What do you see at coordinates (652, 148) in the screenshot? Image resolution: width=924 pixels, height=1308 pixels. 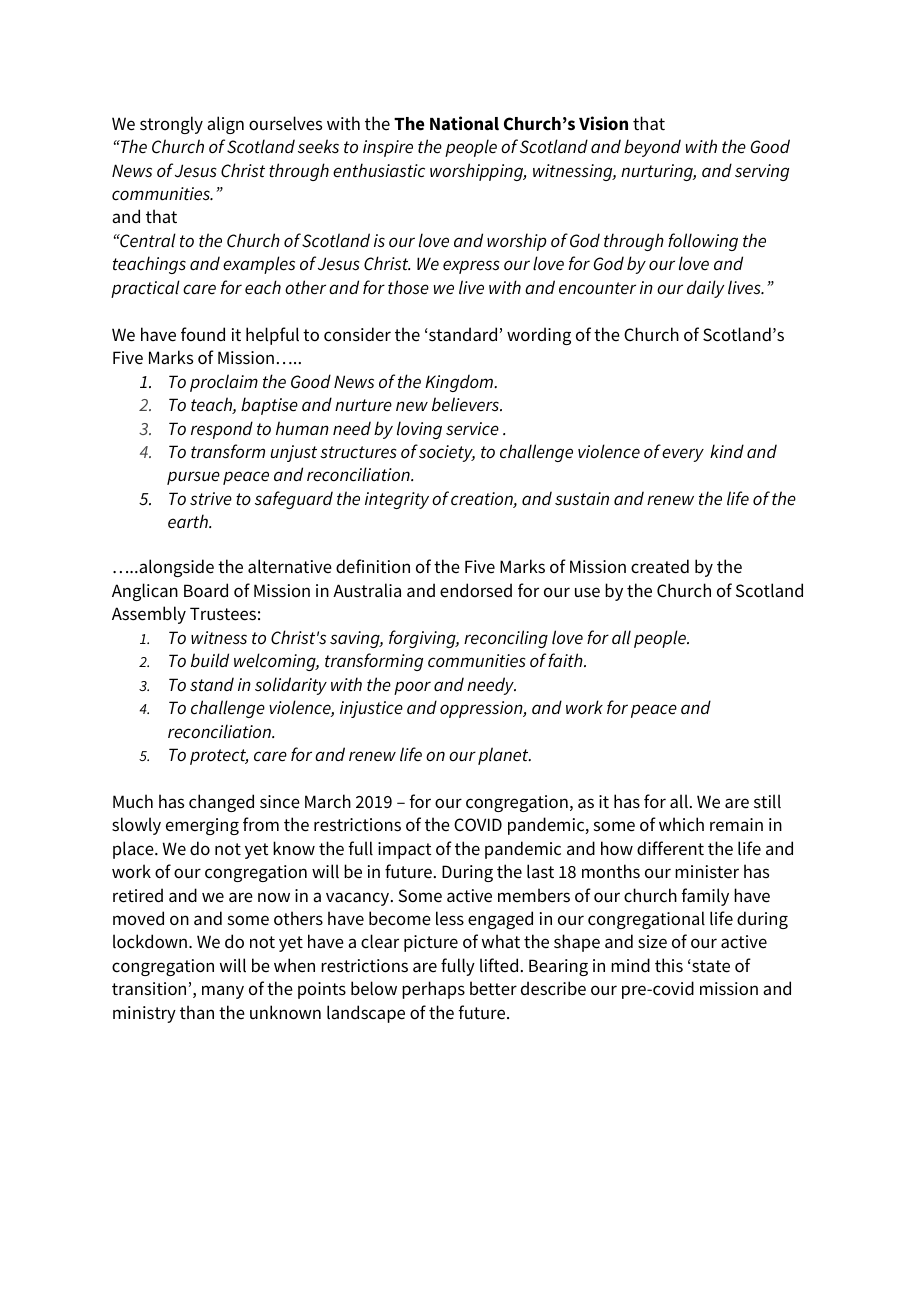 I see `beyond` at bounding box center [652, 148].
